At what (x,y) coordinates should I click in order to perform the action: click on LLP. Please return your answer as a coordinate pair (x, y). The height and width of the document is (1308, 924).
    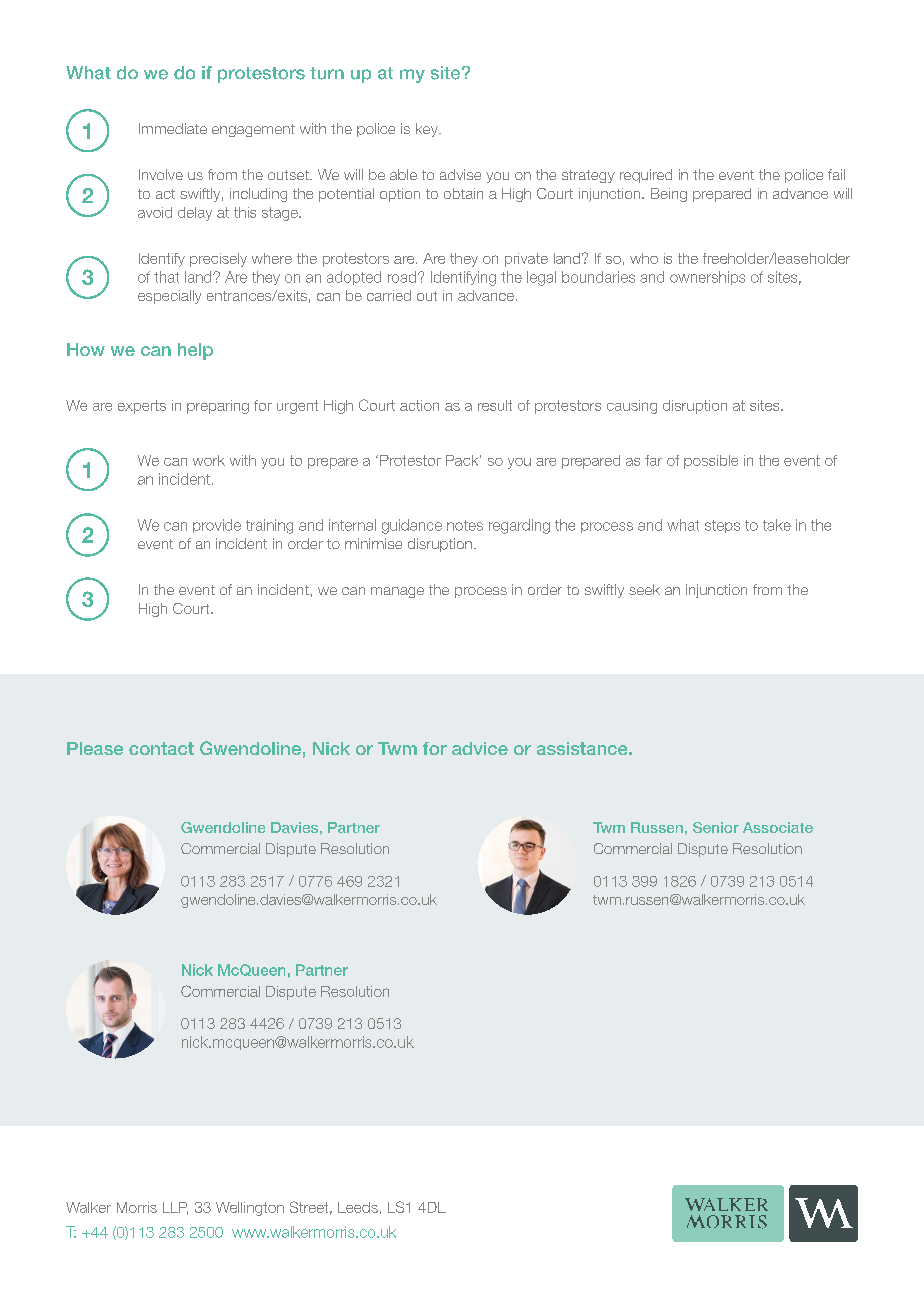
    Looking at the image, I should click on (175, 1208).
